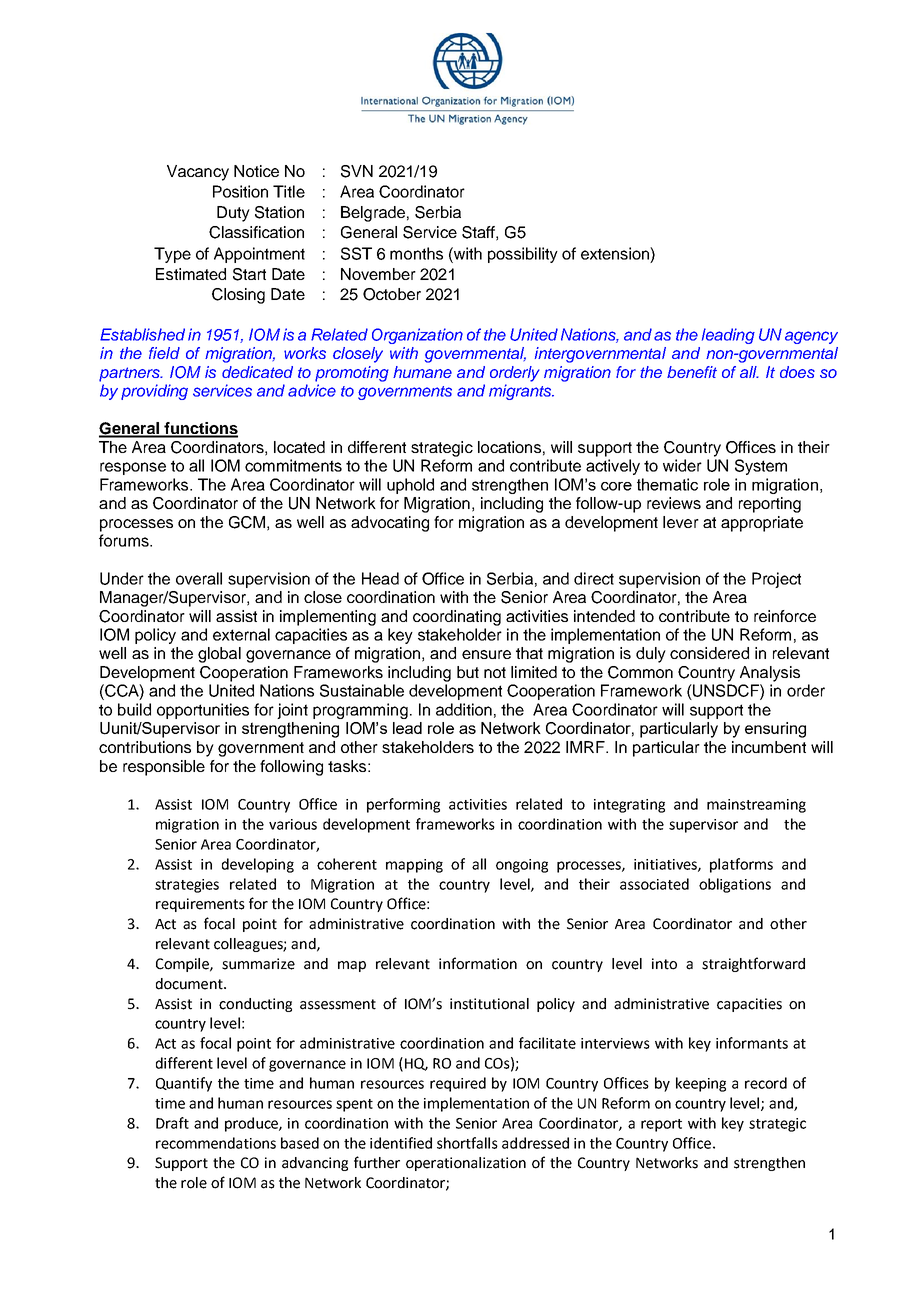 The height and width of the screenshot is (1308, 924). What do you see at coordinates (709, 653) in the screenshot?
I see `considered` at bounding box center [709, 653].
